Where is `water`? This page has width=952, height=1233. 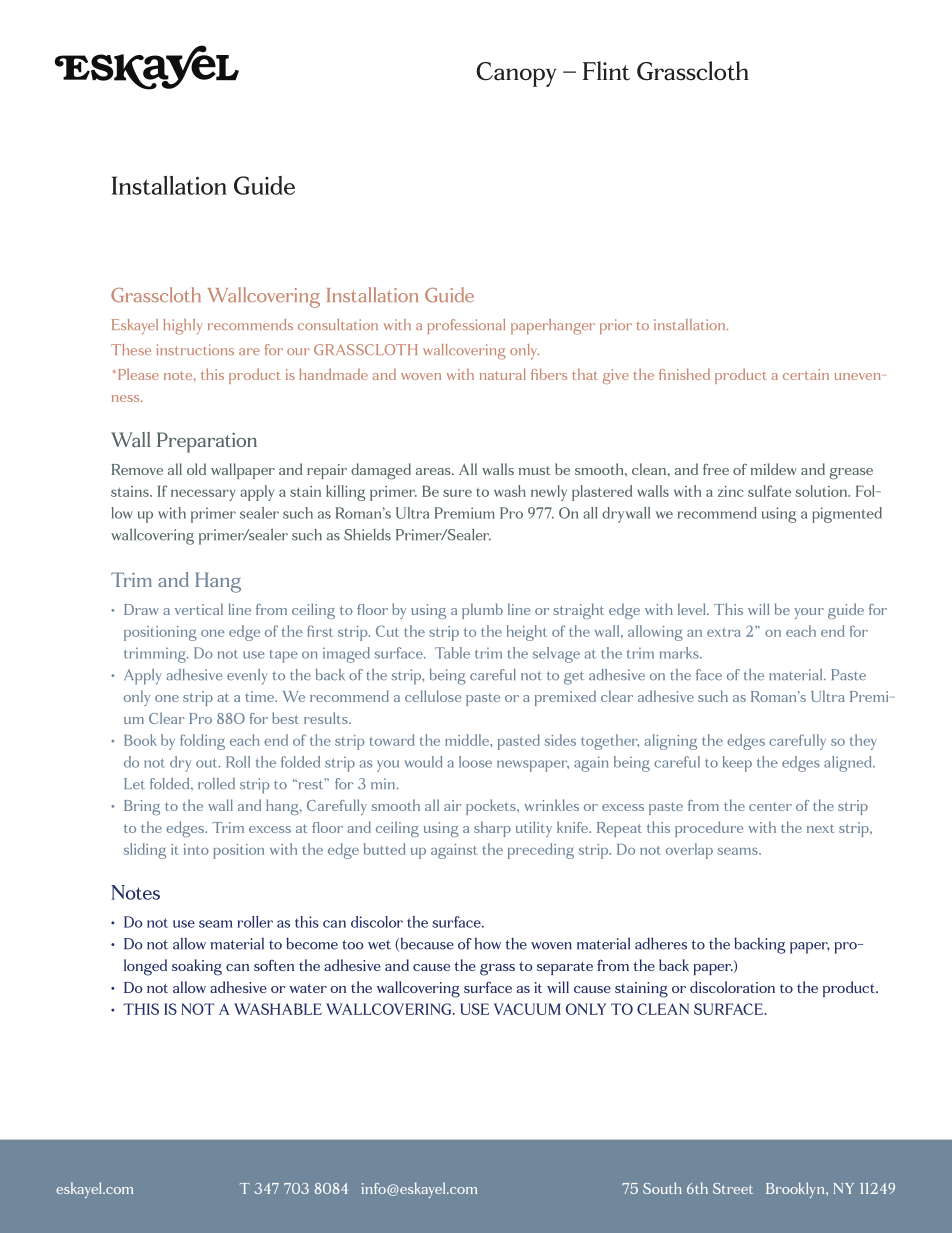 water is located at coordinates (308, 988).
